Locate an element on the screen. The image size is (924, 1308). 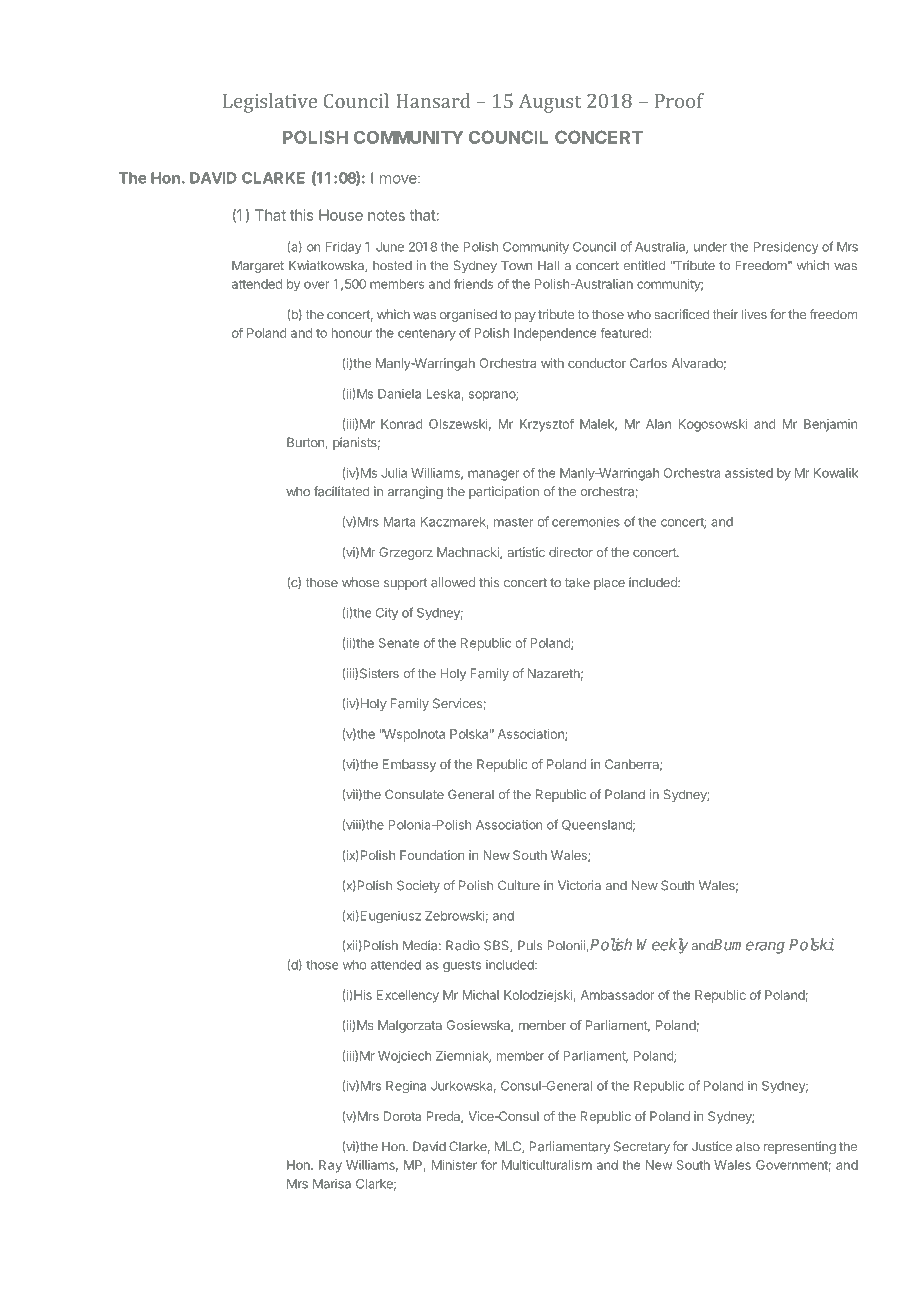
Ambassador is located at coordinates (617, 995).
